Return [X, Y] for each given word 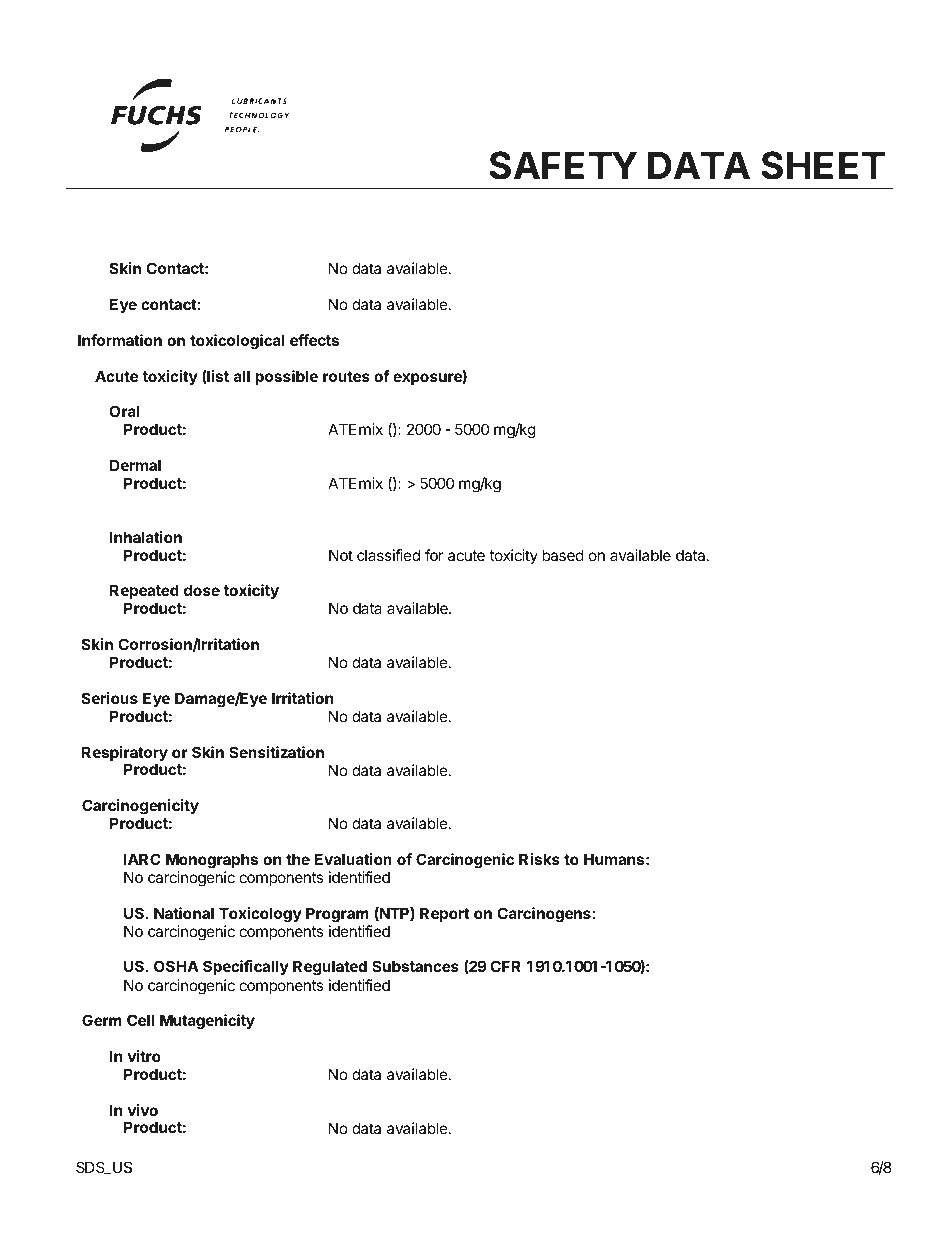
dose [202, 590]
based [563, 555]
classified [388, 555]
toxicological [237, 342]
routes [346, 376]
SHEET [823, 165]
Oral [124, 411]
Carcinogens [544, 915]
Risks [539, 859]
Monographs [212, 861]
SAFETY [563, 165]
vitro [144, 1056]
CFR [505, 966]
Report [445, 914]
